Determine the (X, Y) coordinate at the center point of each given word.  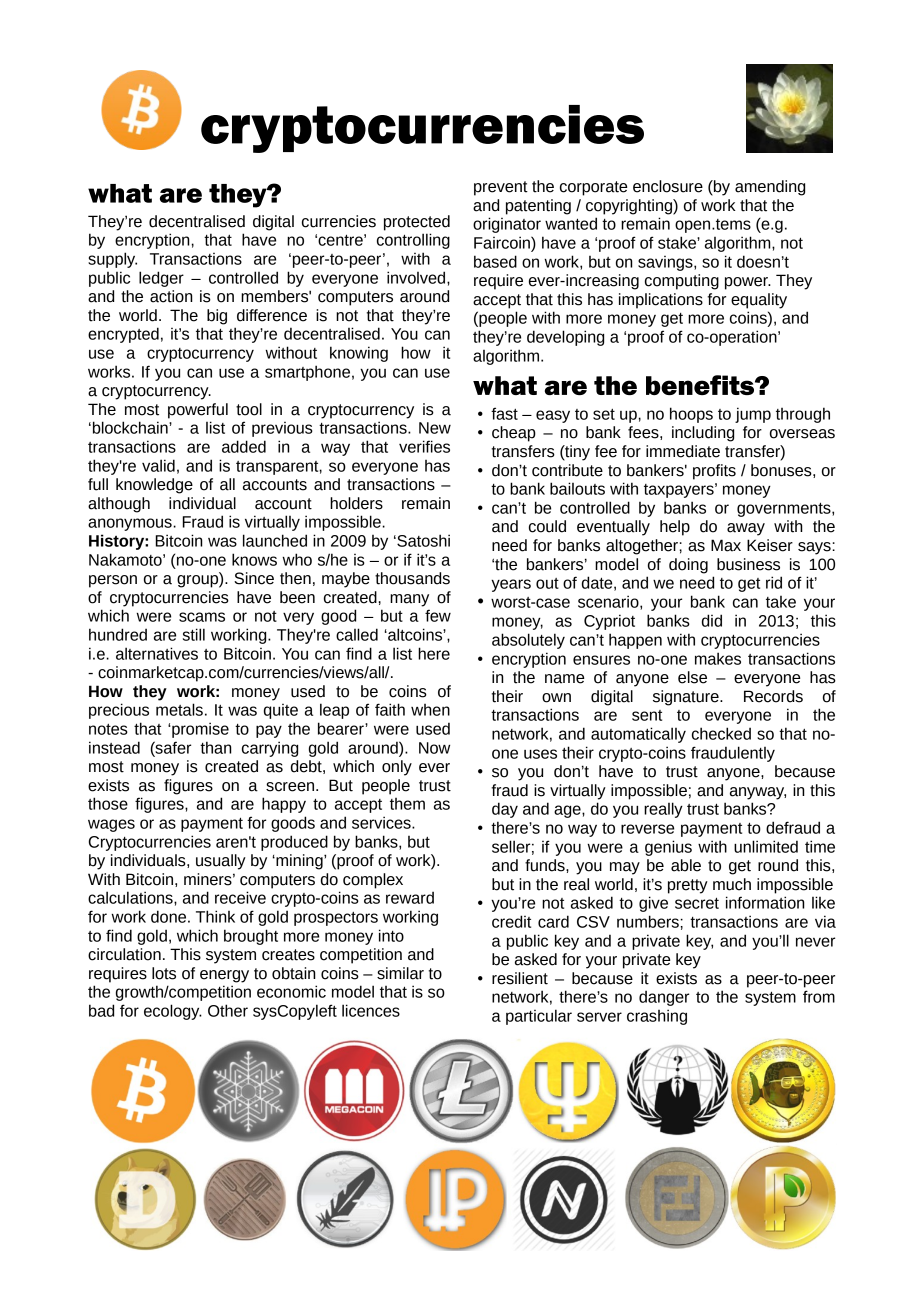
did (712, 620)
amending (770, 188)
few (438, 615)
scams (202, 617)
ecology (173, 1012)
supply (112, 260)
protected (417, 223)
